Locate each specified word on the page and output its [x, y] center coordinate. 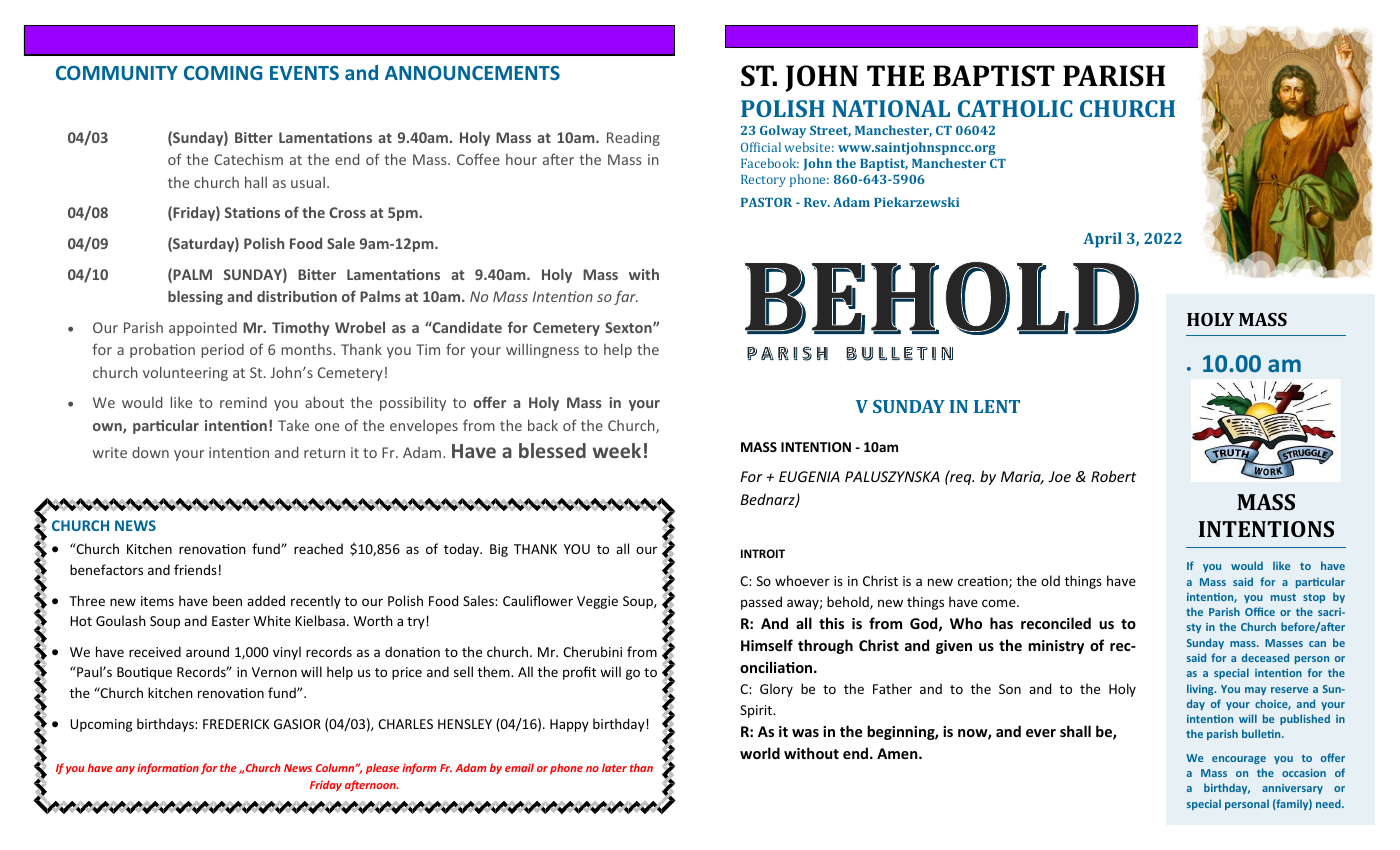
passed [761, 603]
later [614, 767]
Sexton [629, 327]
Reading [633, 139]
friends [195, 569]
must [1283, 597]
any [125, 770]
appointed [203, 329]
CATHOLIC [1015, 108]
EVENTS [304, 73]
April [1102, 240]
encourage [1239, 760]
